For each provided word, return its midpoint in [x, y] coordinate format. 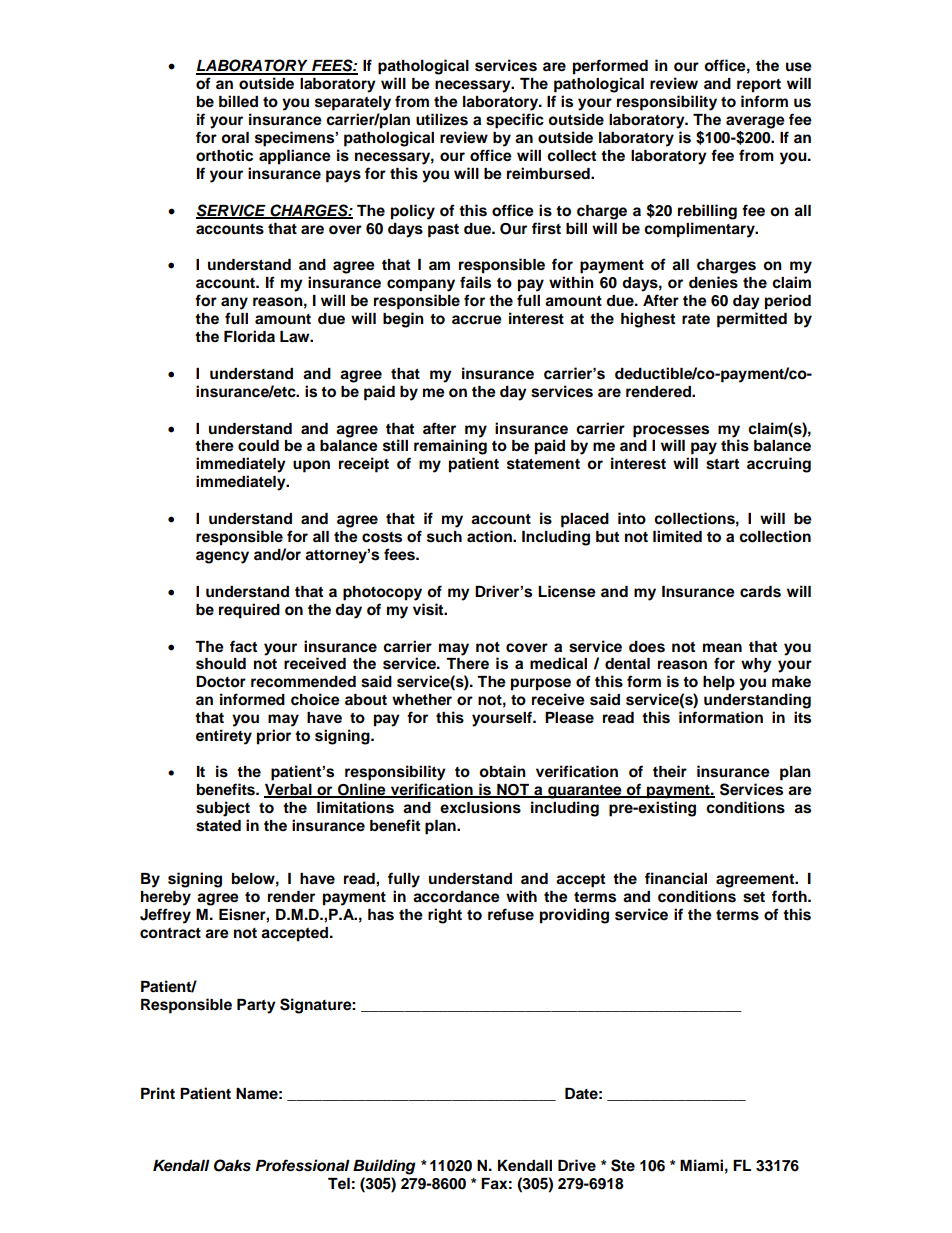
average [755, 122]
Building [384, 1167]
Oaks [232, 1165]
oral [235, 138]
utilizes [442, 119]
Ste [623, 1165]
